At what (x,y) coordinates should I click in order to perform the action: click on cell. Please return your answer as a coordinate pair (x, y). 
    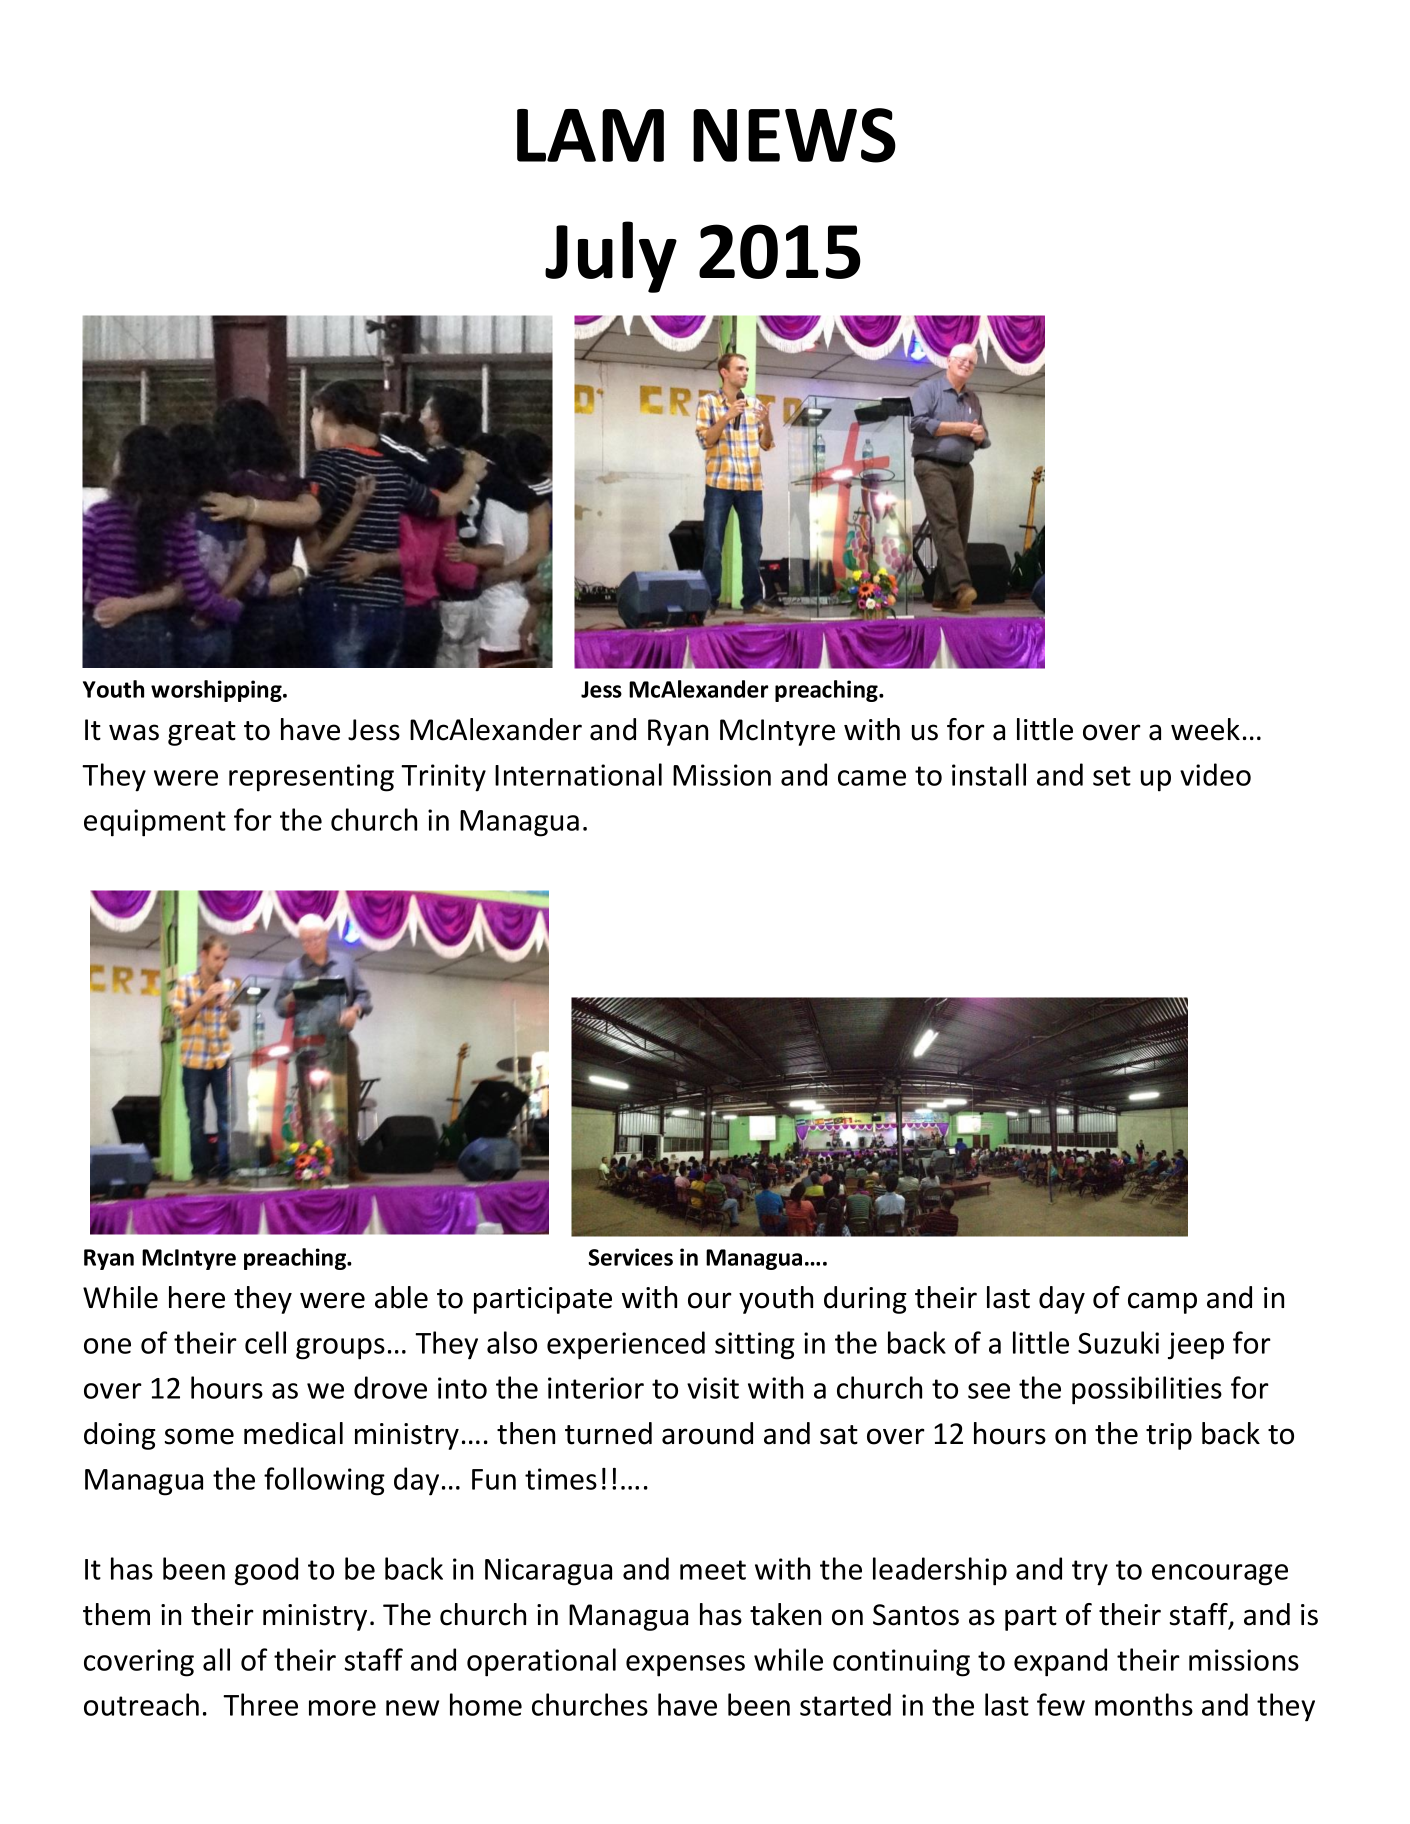
    Looking at the image, I should click on (265, 1342).
